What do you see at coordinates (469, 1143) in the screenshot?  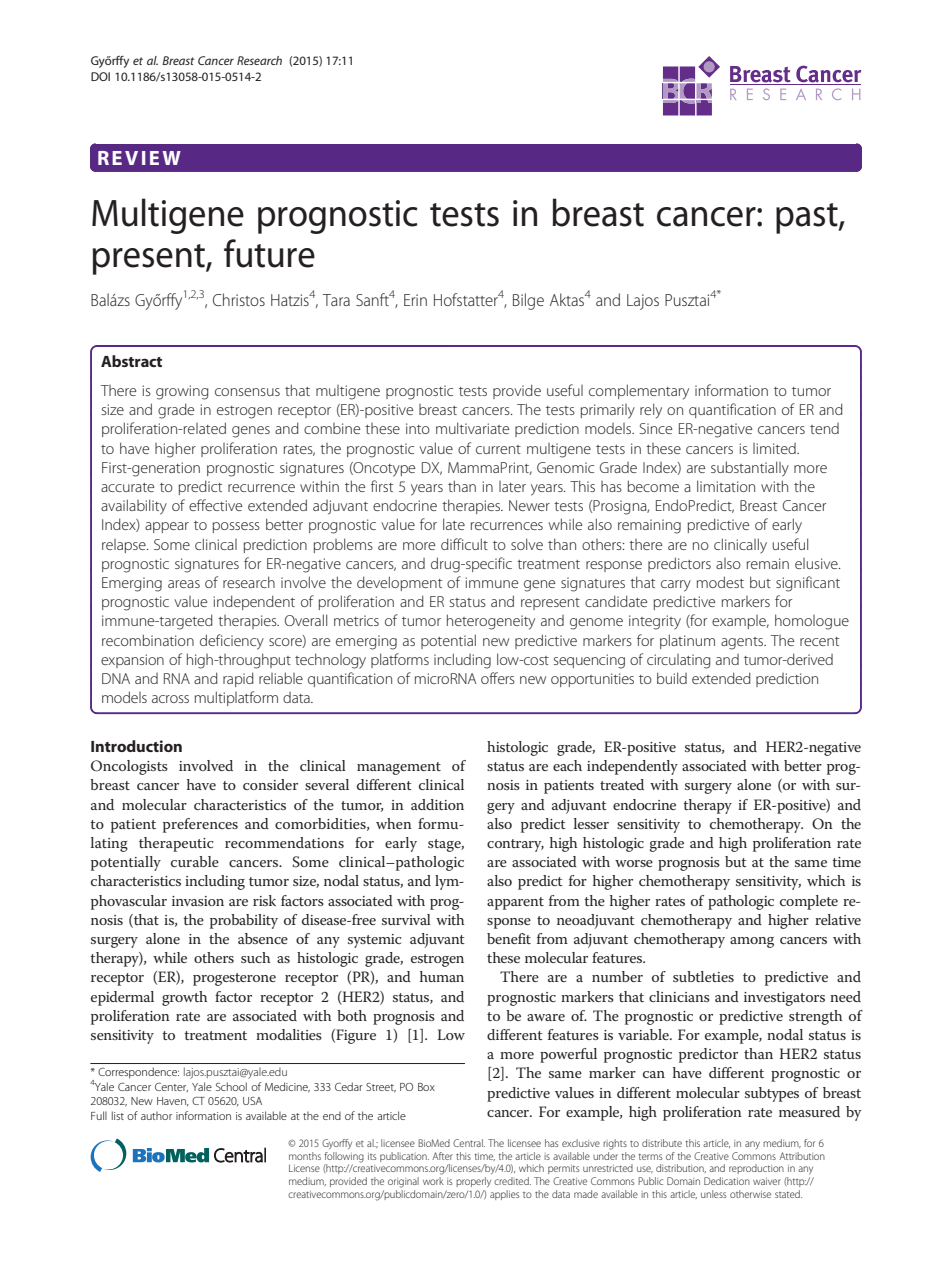 I see `Central` at bounding box center [469, 1143].
